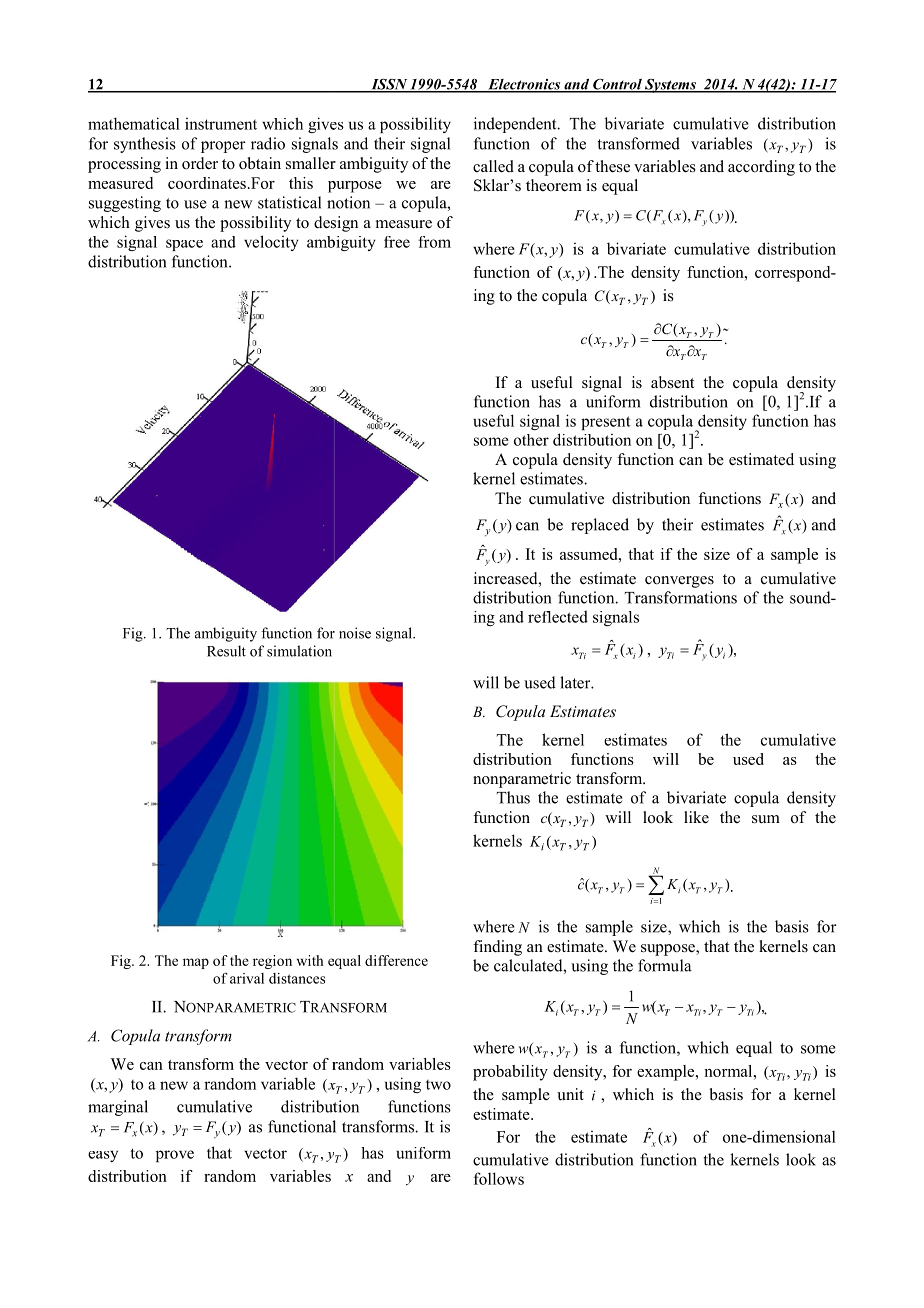 This screenshot has height=1308, width=924. Describe the element at coordinates (438, 1085) in the screenshot. I see `two` at that location.
